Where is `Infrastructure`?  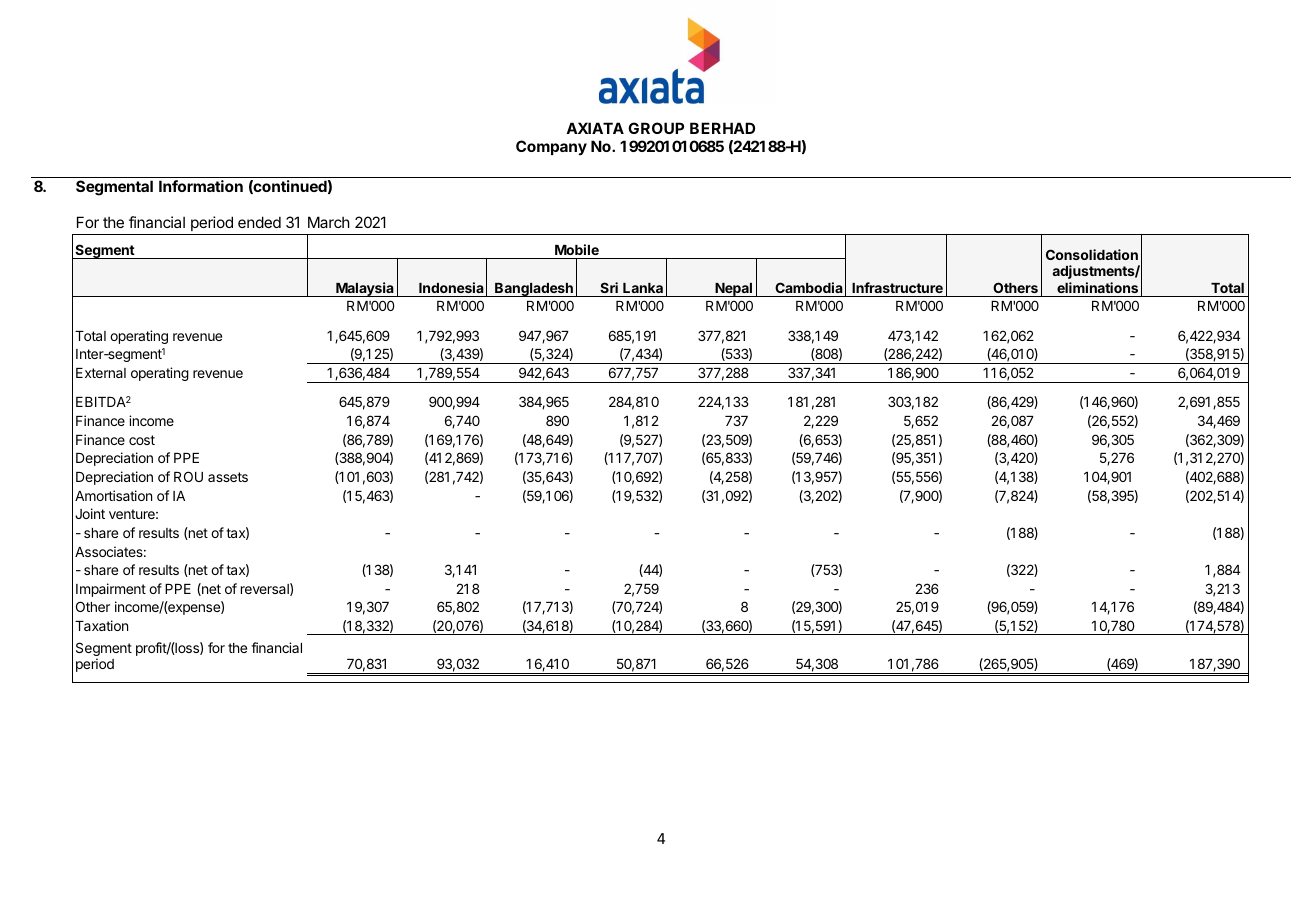 Infrastructure is located at coordinates (897, 287).
